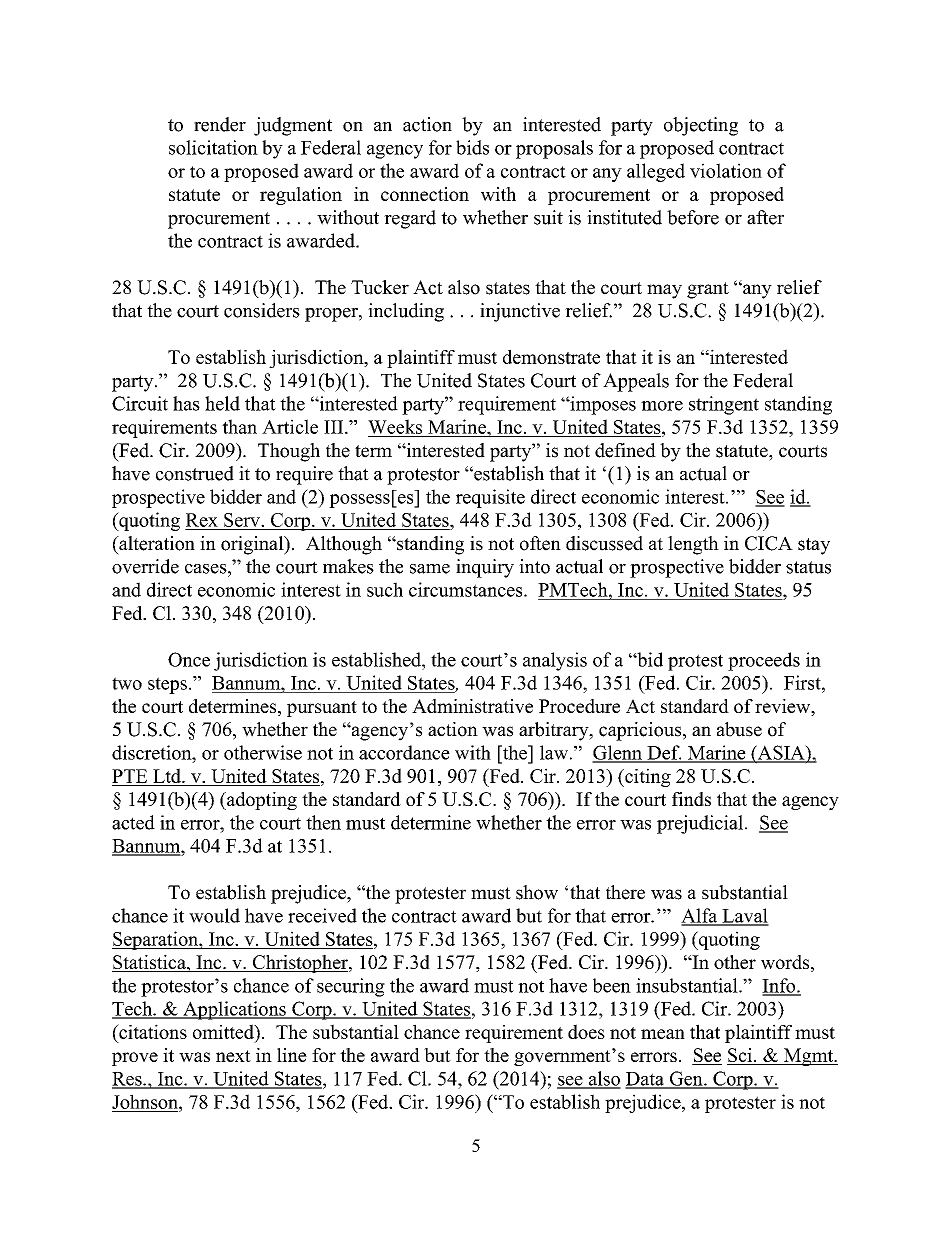  Describe the element at coordinates (467, 589) in the page. I see `circumstances` at that location.
